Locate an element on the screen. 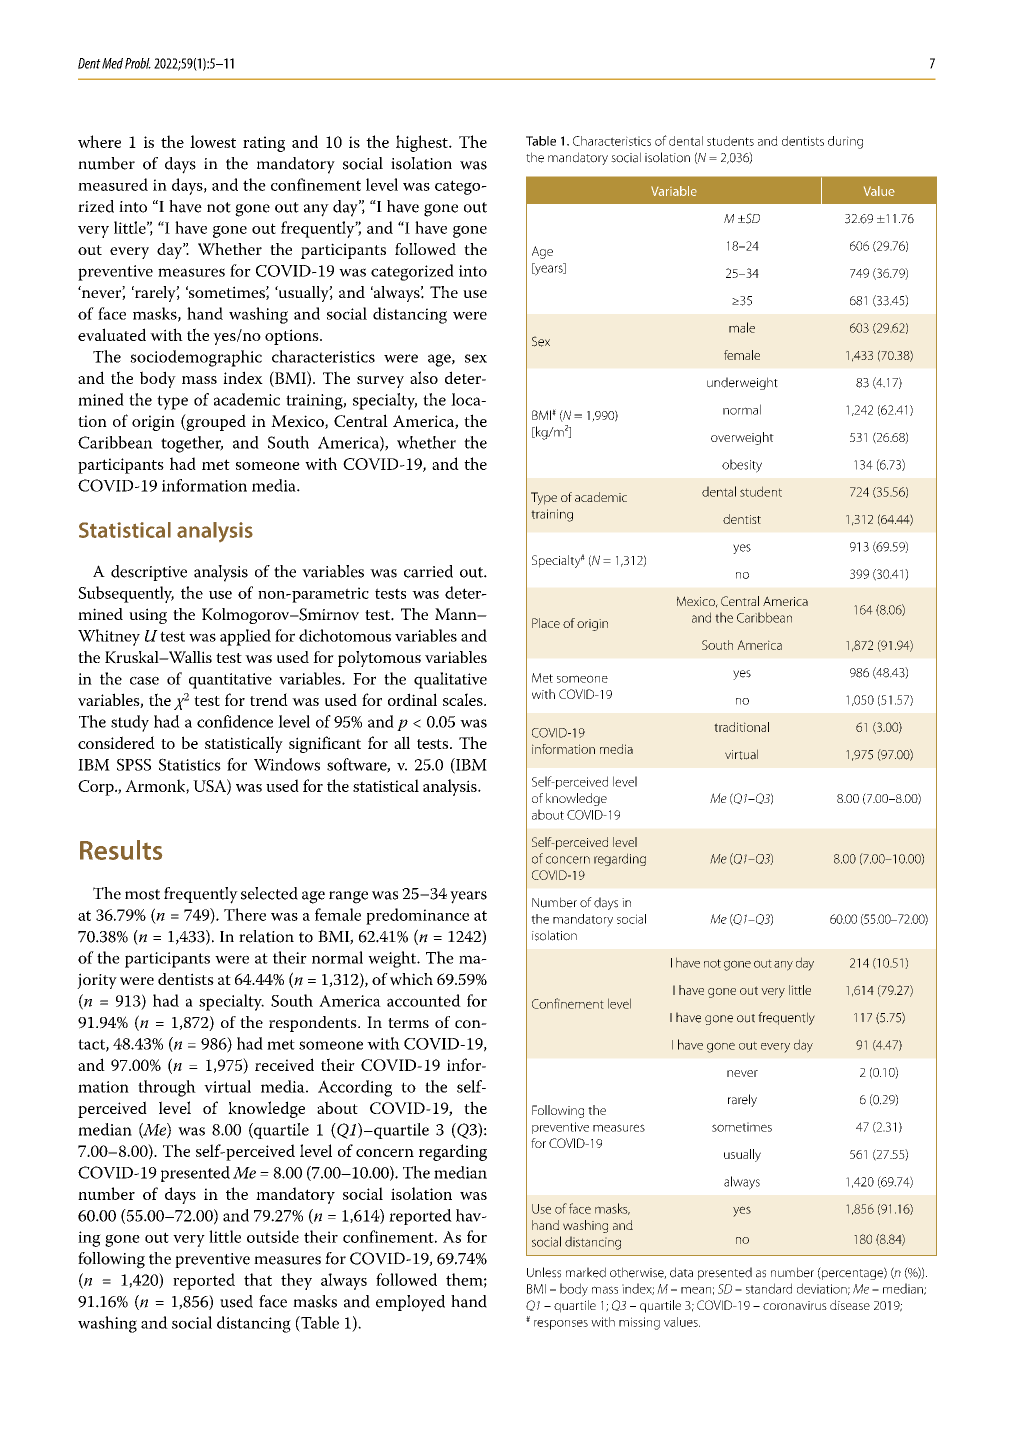 The height and width of the screenshot is (1446, 1023). scales is located at coordinates (464, 699).
